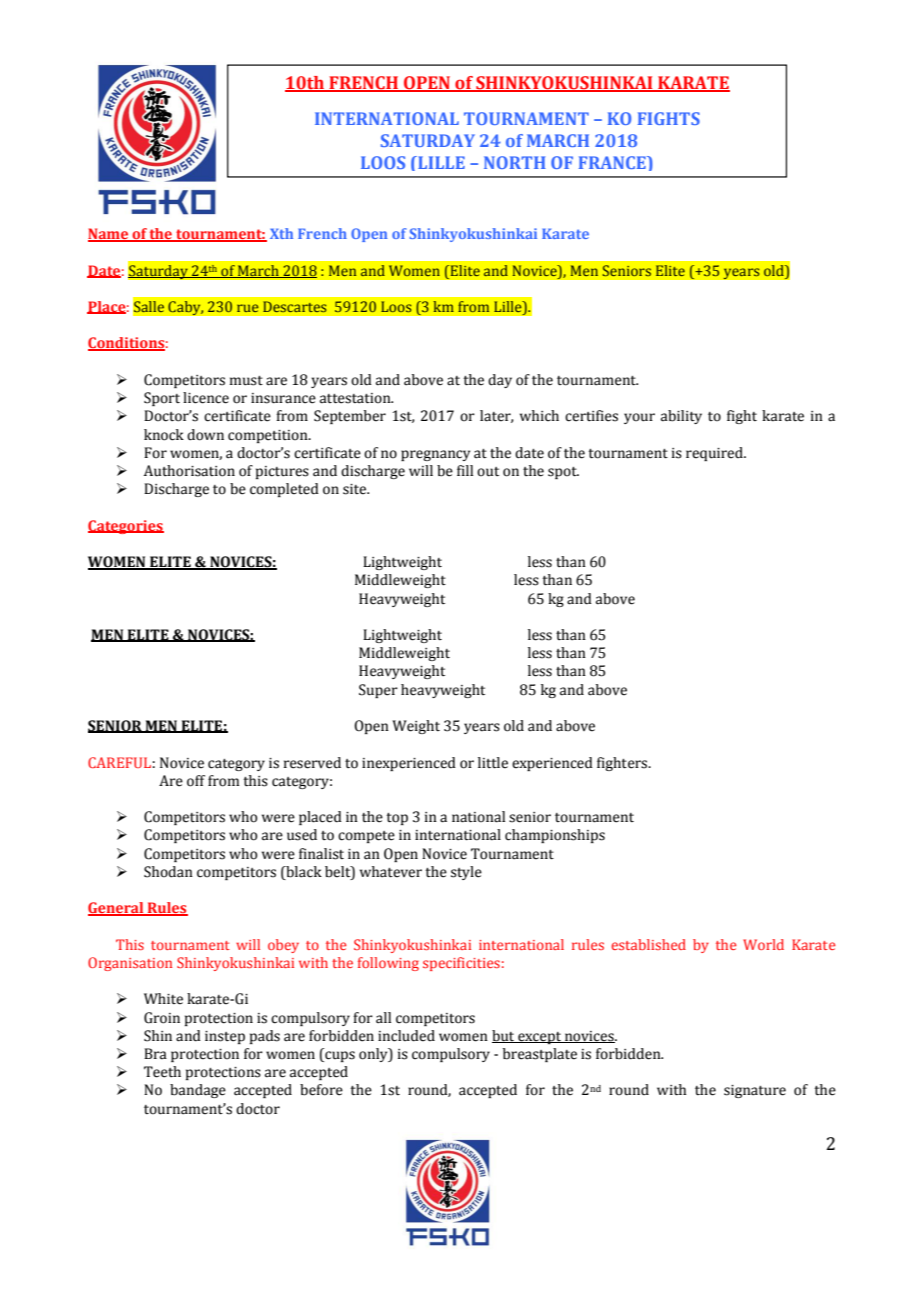 The image size is (924, 1308). Describe the element at coordinates (162, 1072) in the screenshot. I see `Teeth` at that location.
